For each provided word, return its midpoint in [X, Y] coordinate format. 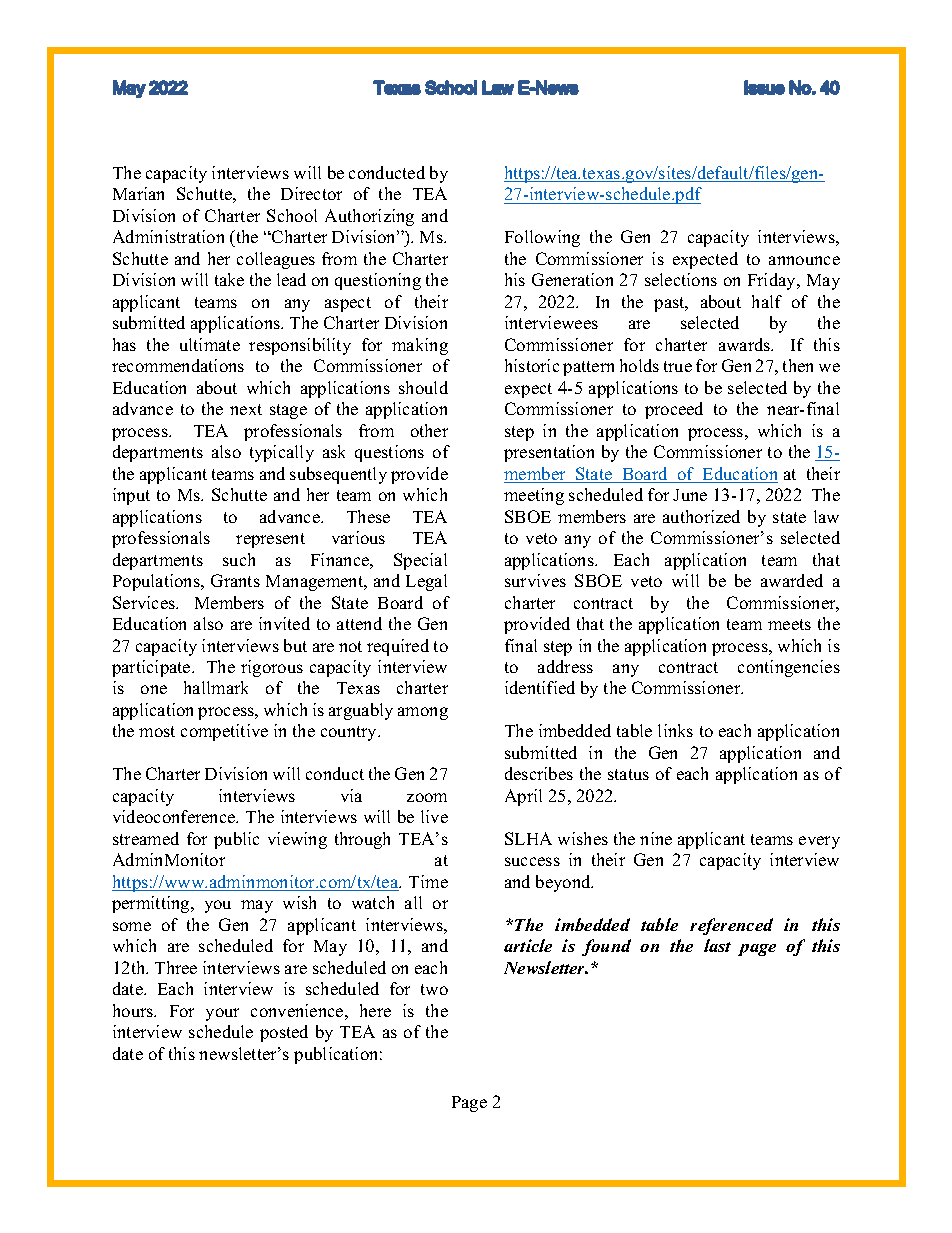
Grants [235, 580]
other [429, 430]
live [434, 816]
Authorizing [369, 217]
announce [804, 260]
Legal [426, 582]
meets [789, 624]
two [434, 989]
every [819, 842]
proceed [674, 410]
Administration [168, 236]
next [246, 409]
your [222, 1014]
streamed [146, 838]
